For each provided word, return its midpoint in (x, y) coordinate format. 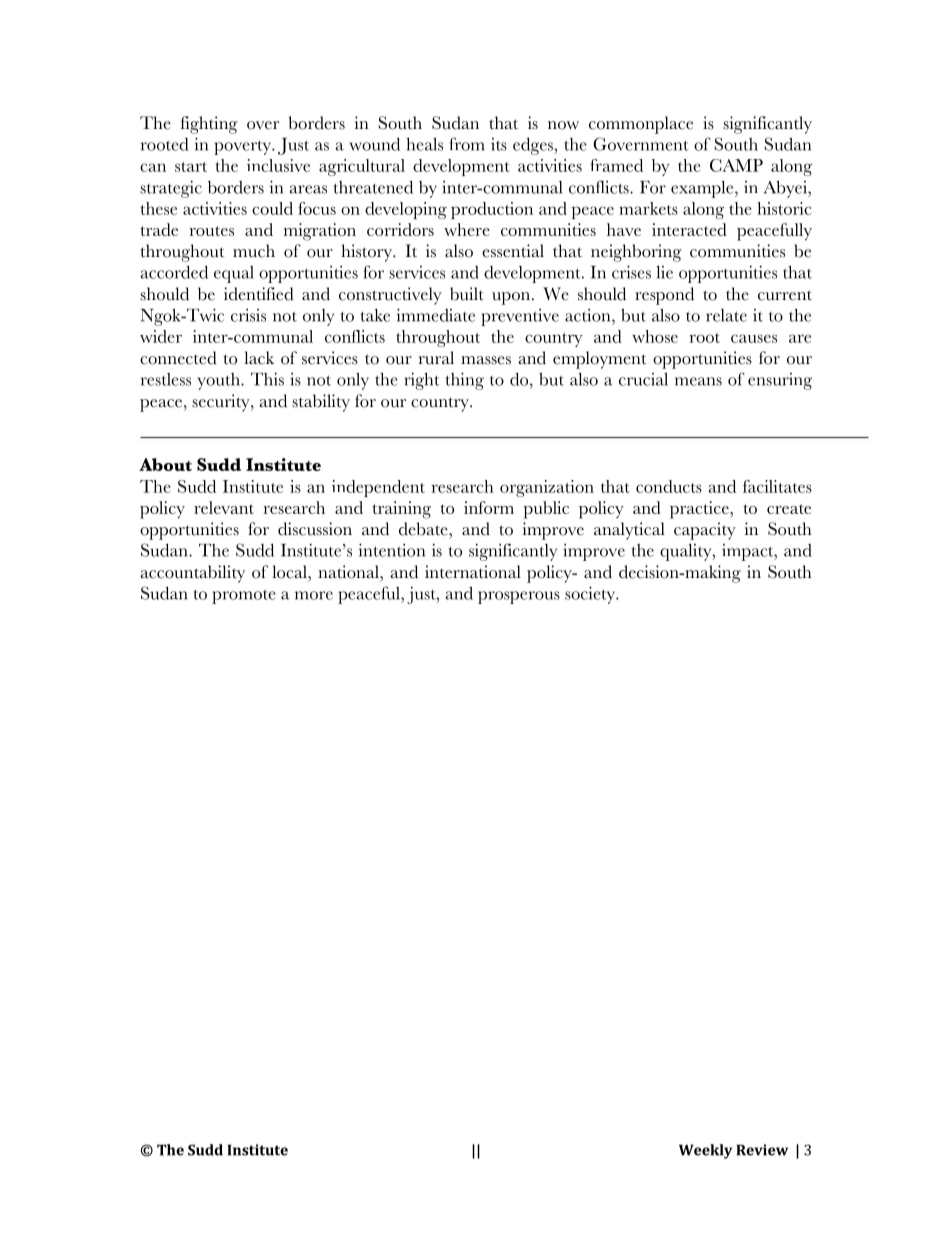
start (191, 167)
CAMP (736, 165)
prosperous (519, 597)
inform (489, 507)
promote (244, 596)
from (467, 144)
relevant (224, 507)
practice (700, 510)
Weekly (705, 1151)
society (591, 595)
